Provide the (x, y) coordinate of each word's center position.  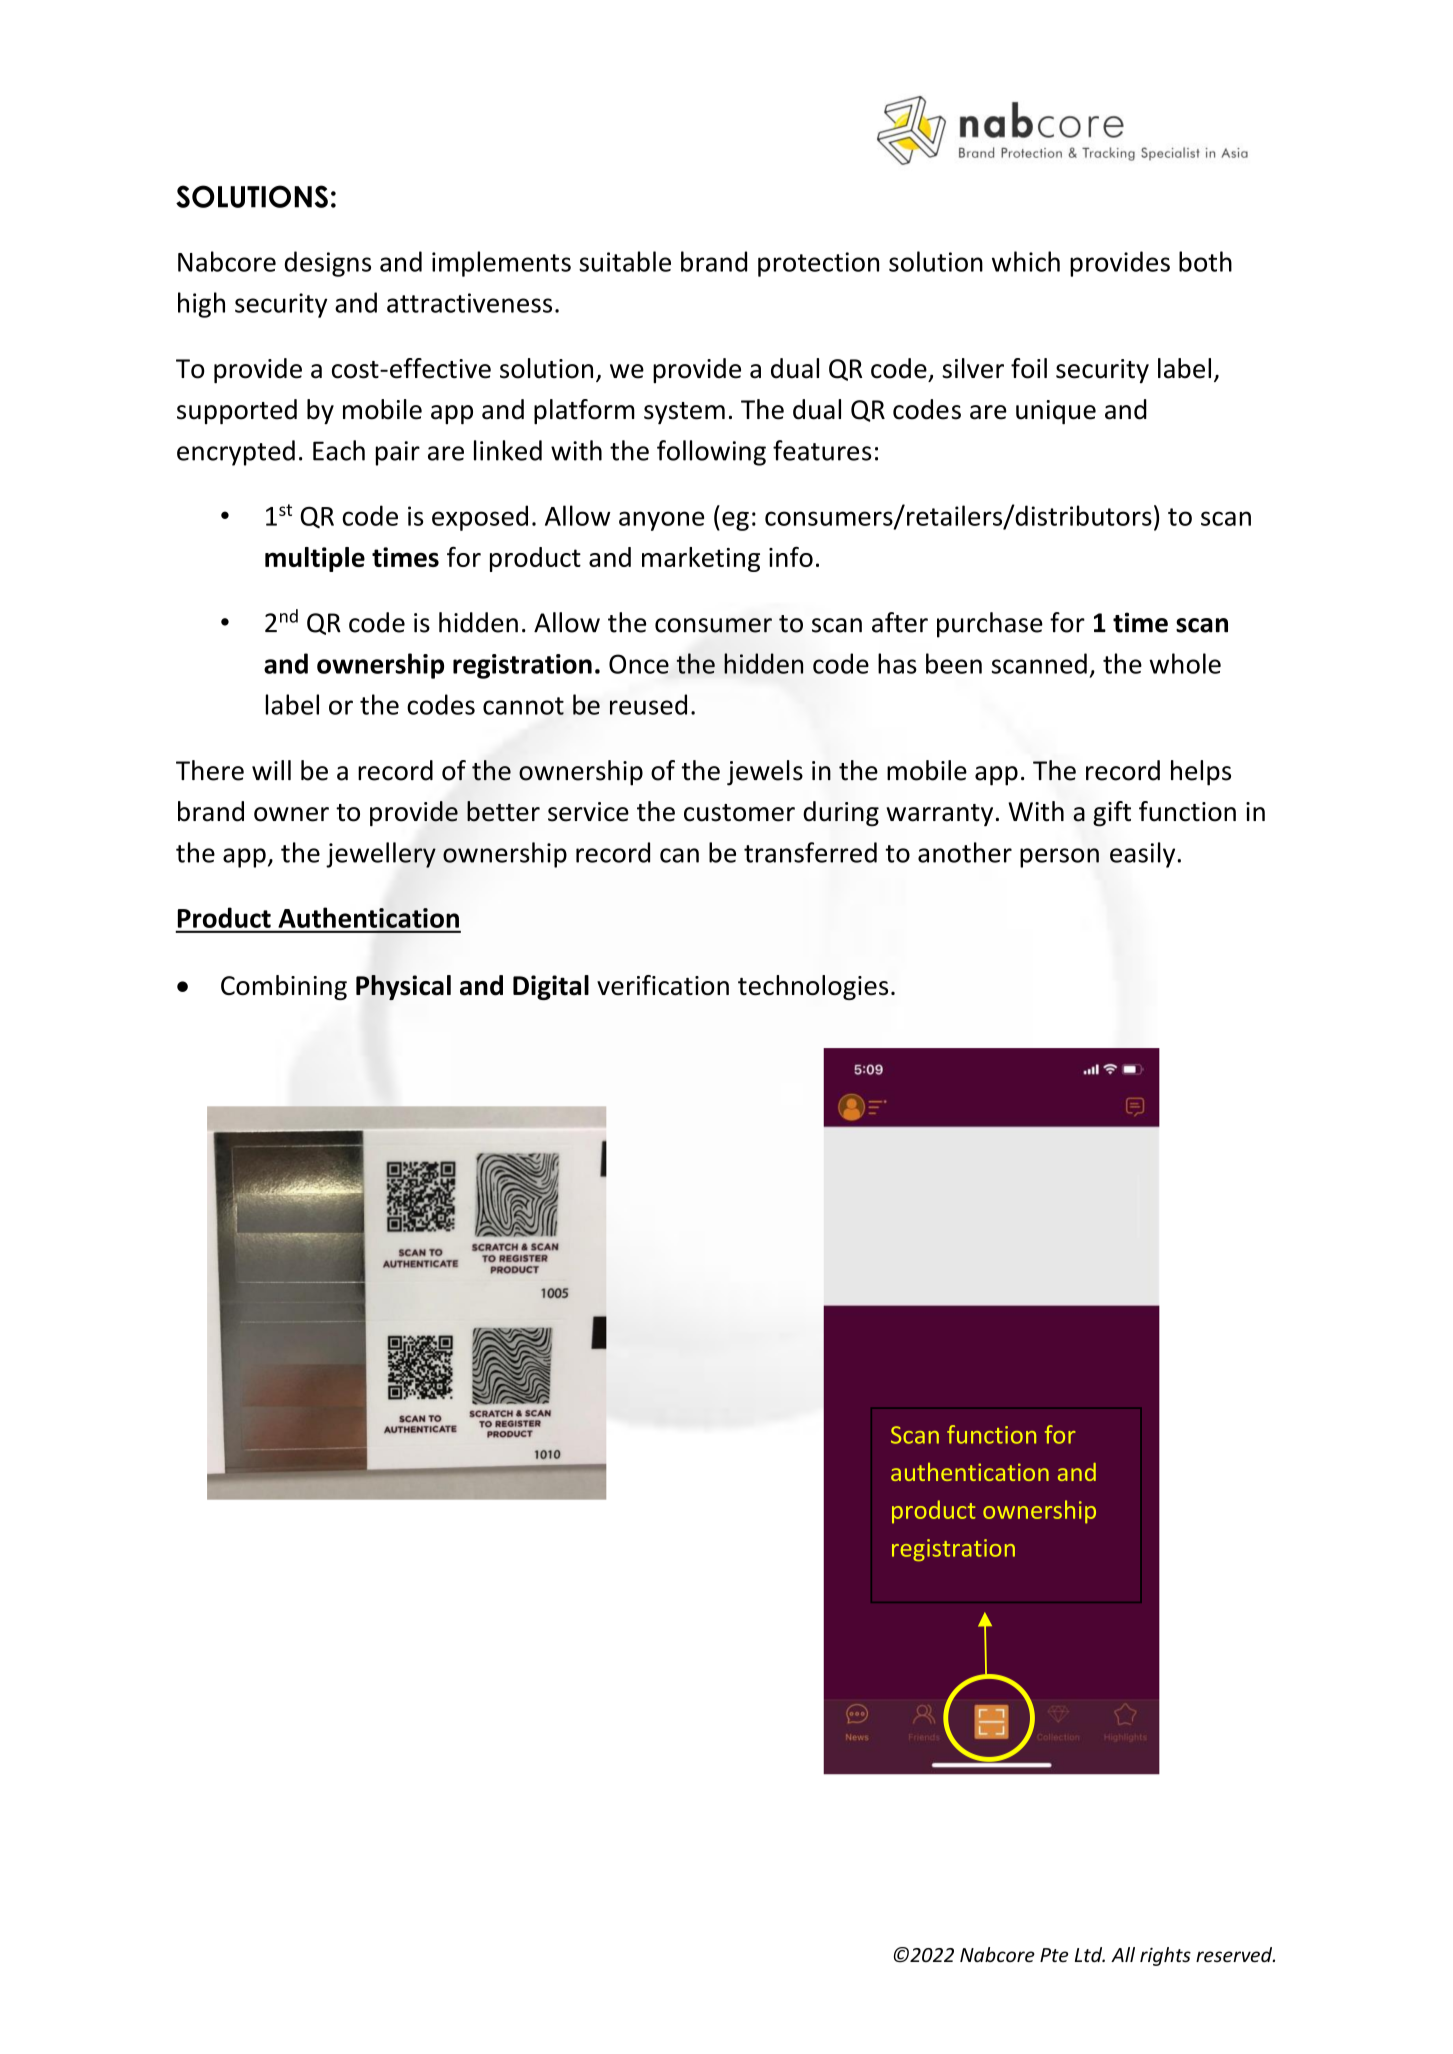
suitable (625, 261)
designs (328, 264)
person (1059, 858)
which (1026, 261)
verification (663, 985)
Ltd (1090, 1954)
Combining (284, 987)
